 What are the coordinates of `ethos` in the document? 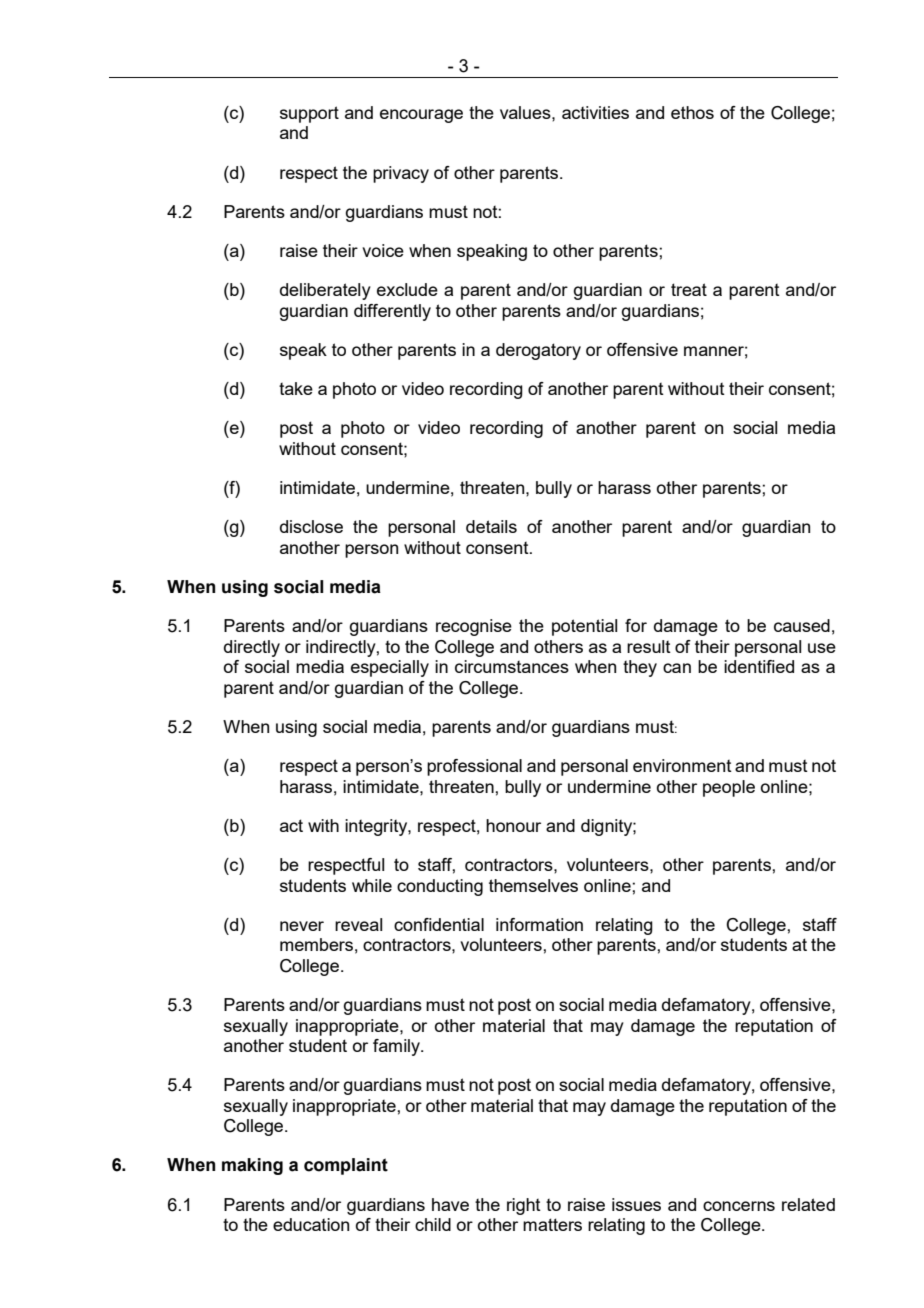 It's located at (692, 112).
